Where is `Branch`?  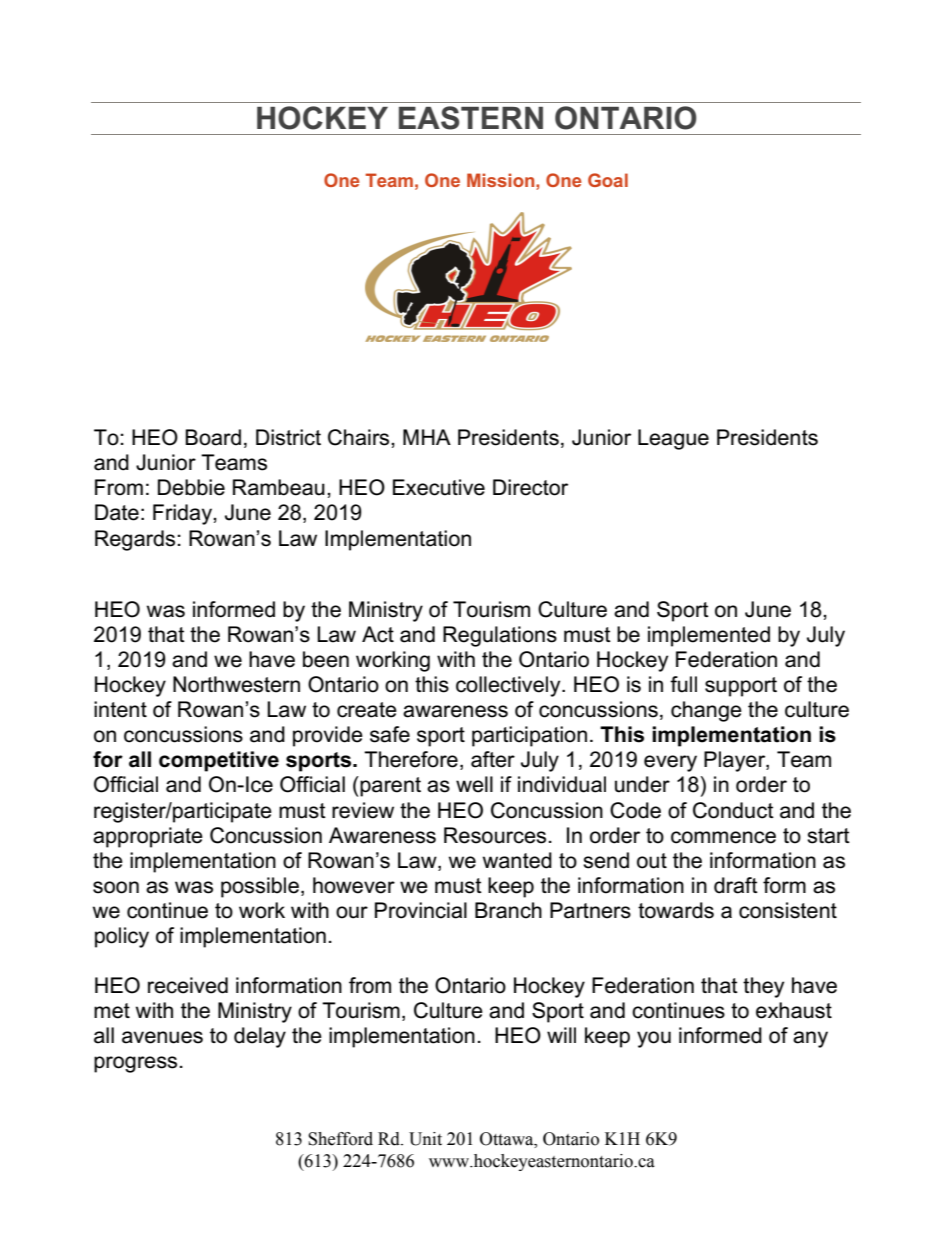 Branch is located at coordinates (508, 910).
